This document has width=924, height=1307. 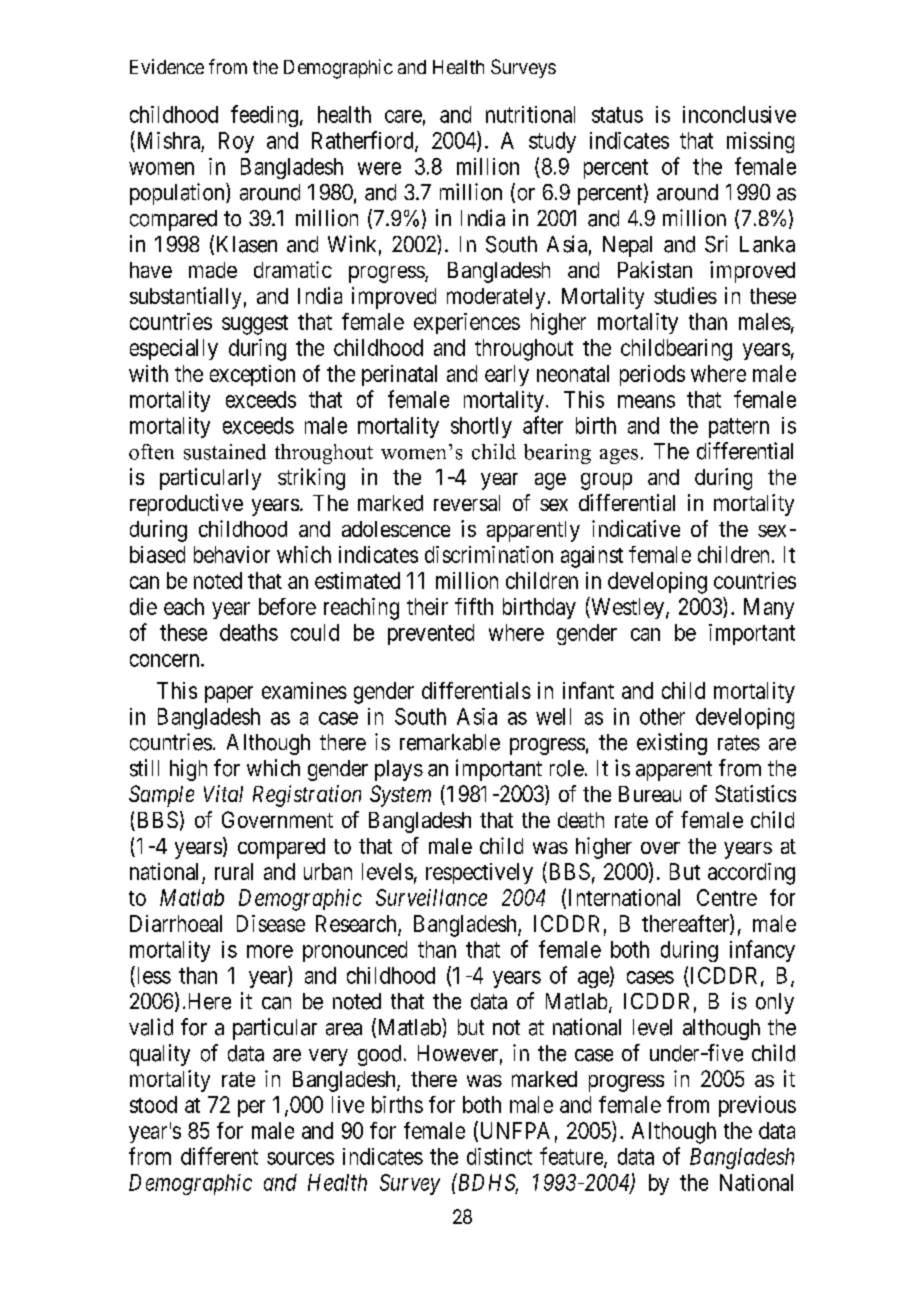 I want to click on pattern, so click(x=739, y=428).
